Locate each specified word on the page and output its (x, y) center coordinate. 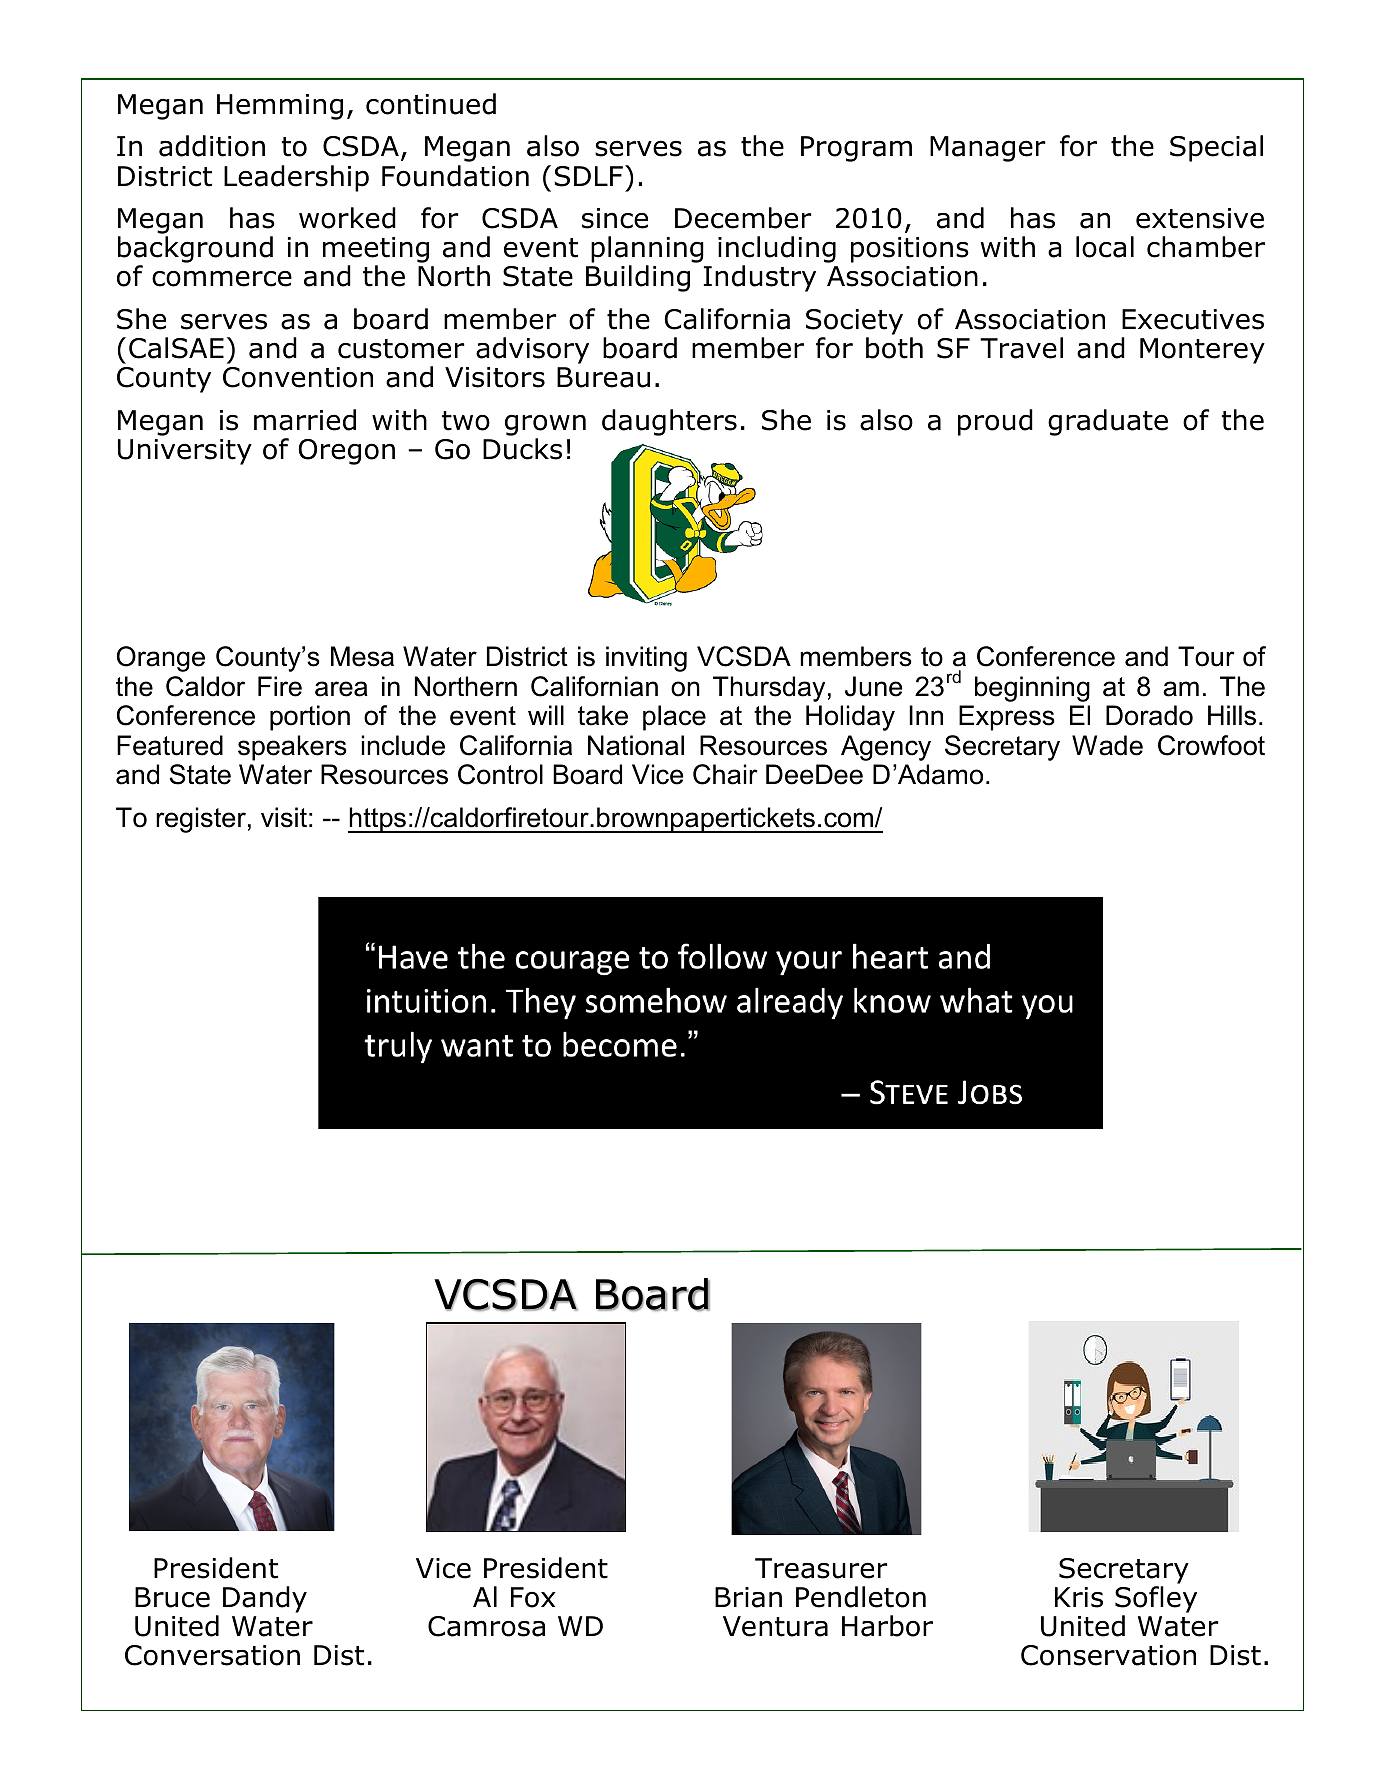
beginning (1032, 689)
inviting (646, 659)
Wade (1107, 745)
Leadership (296, 178)
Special (1216, 148)
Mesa (362, 656)
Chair (725, 774)
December (743, 218)
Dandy (265, 1599)
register (201, 820)
